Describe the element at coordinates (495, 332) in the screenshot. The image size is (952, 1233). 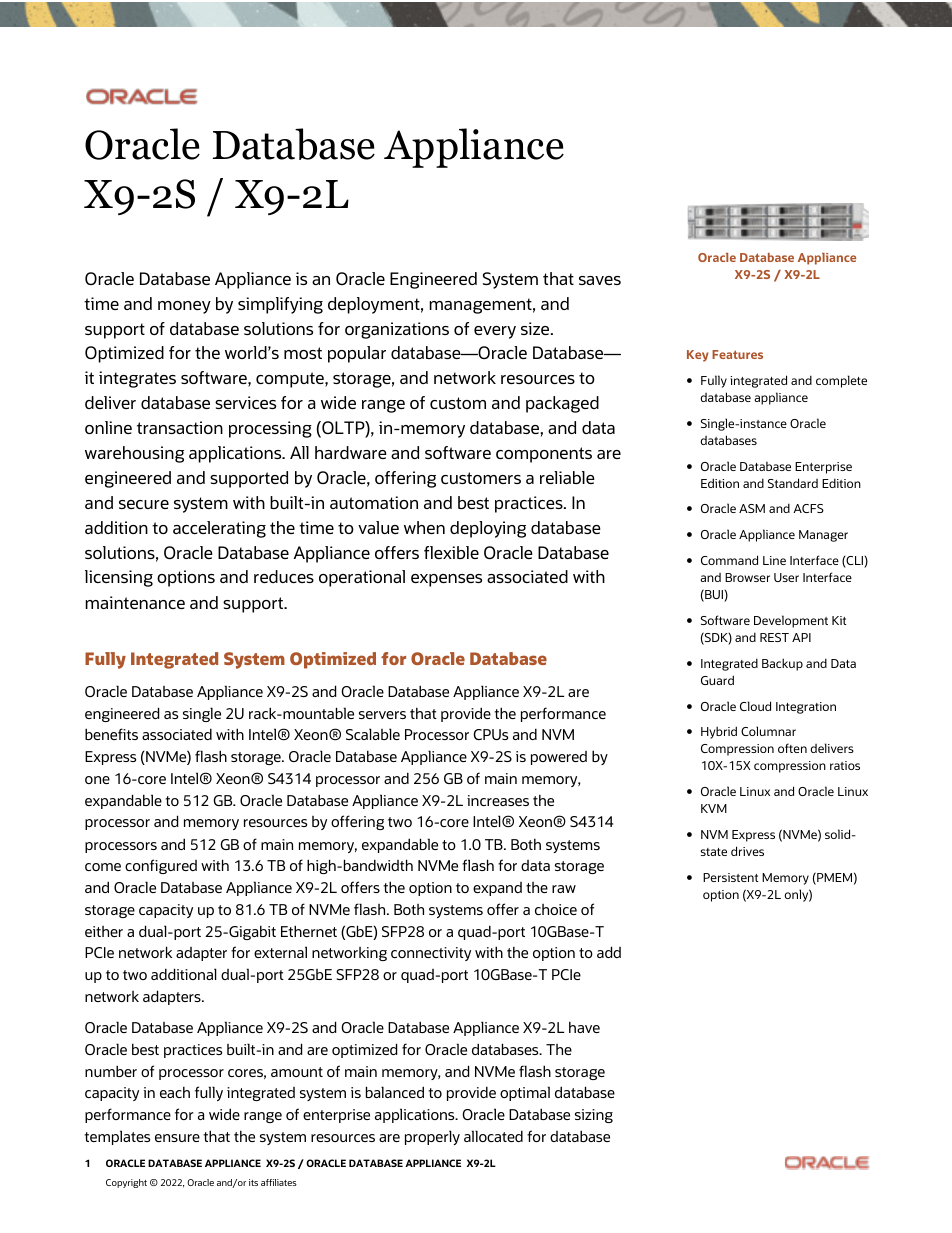
I see `every` at that location.
